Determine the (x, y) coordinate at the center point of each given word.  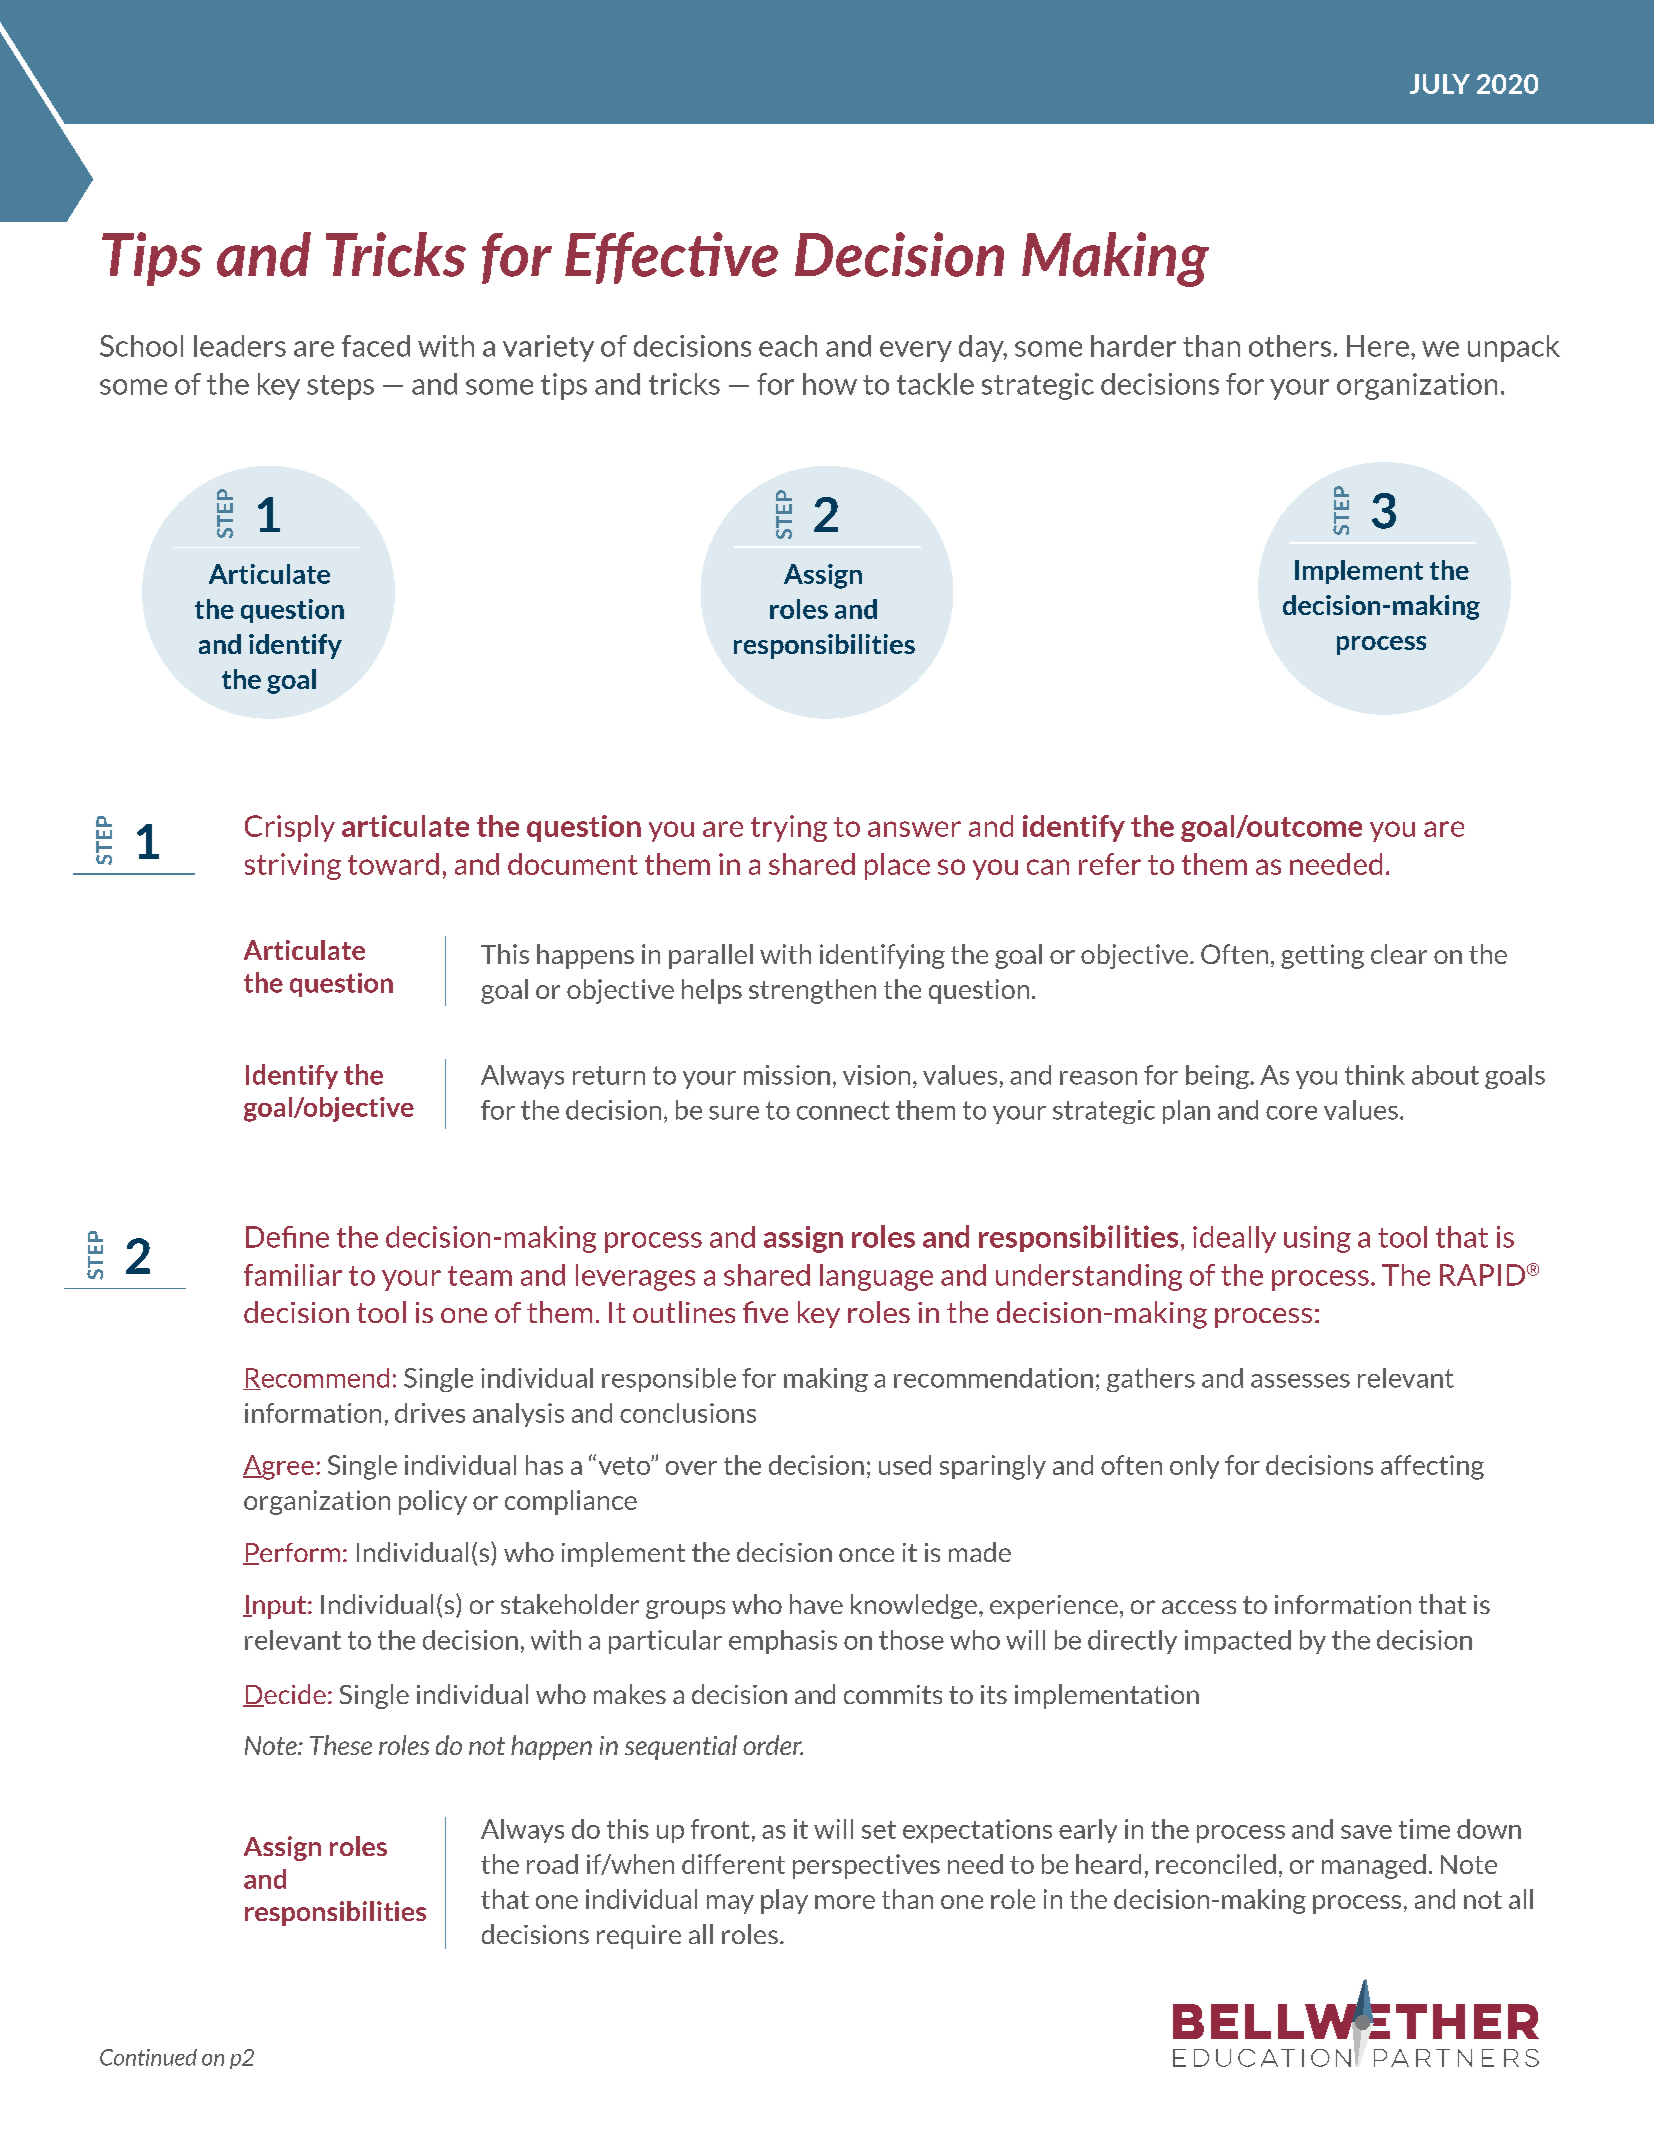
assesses (1300, 1381)
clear (1399, 954)
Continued (148, 2057)
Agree (278, 1467)
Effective (671, 258)
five (765, 1312)
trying (789, 828)
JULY (1440, 84)
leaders (240, 346)
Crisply (290, 828)
